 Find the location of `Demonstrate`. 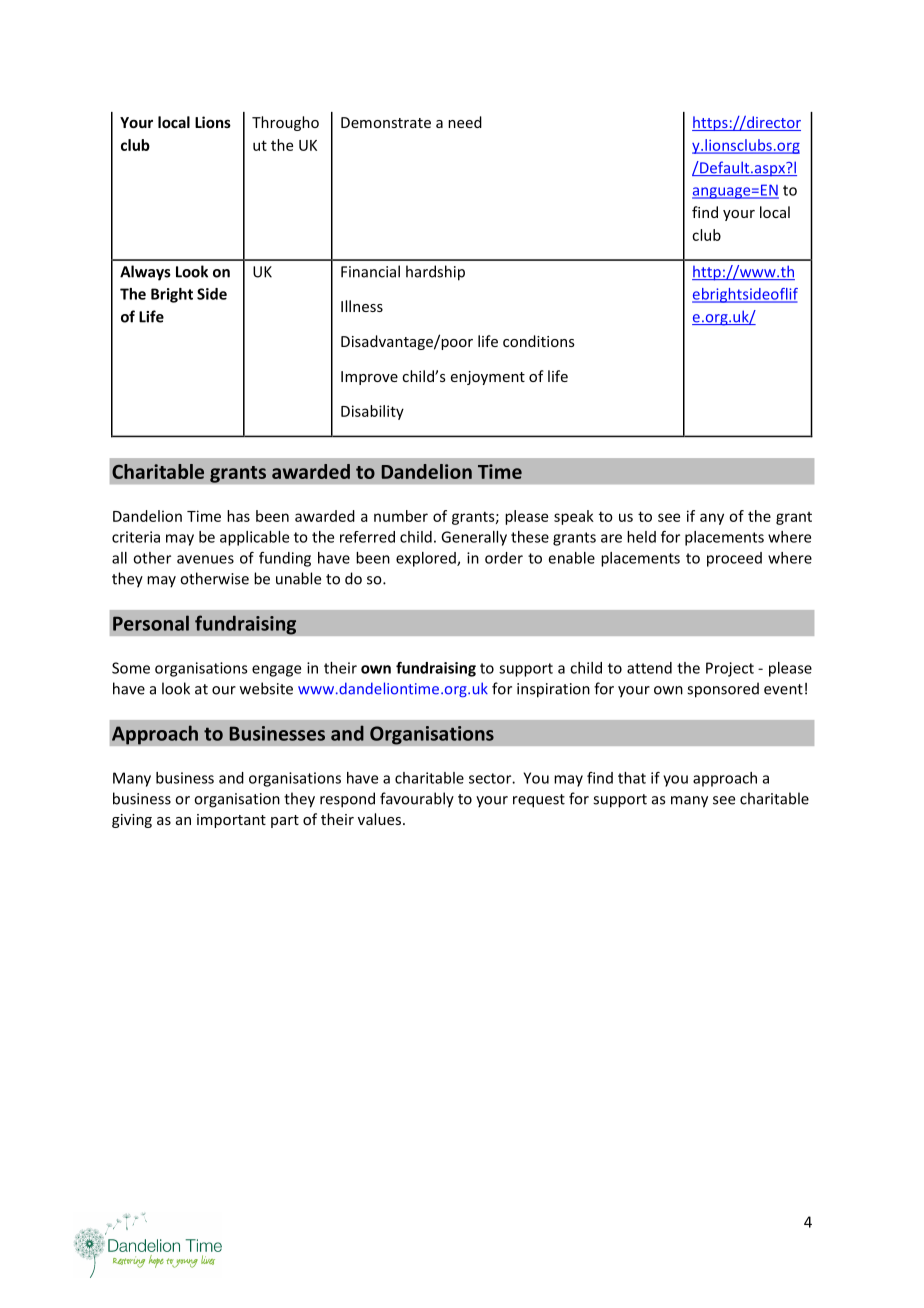

Demonstrate is located at coordinates (386, 122).
